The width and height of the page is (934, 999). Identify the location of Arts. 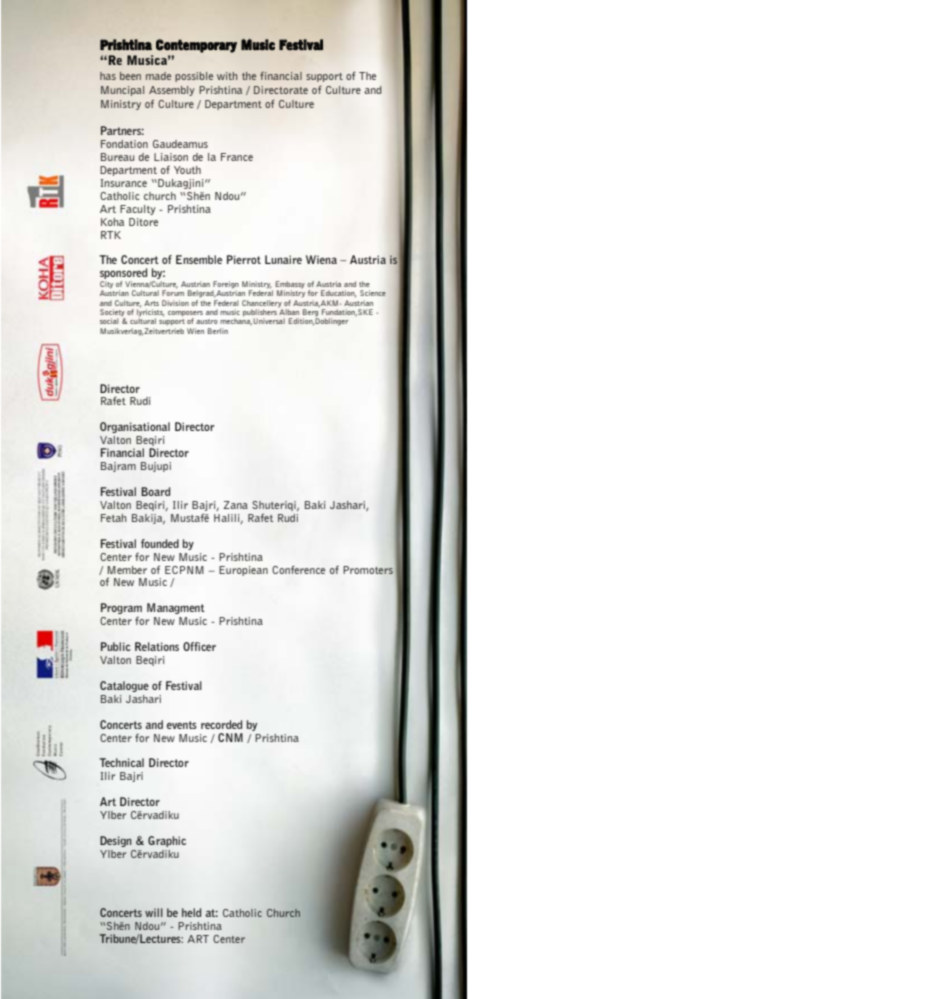
(151, 303).
